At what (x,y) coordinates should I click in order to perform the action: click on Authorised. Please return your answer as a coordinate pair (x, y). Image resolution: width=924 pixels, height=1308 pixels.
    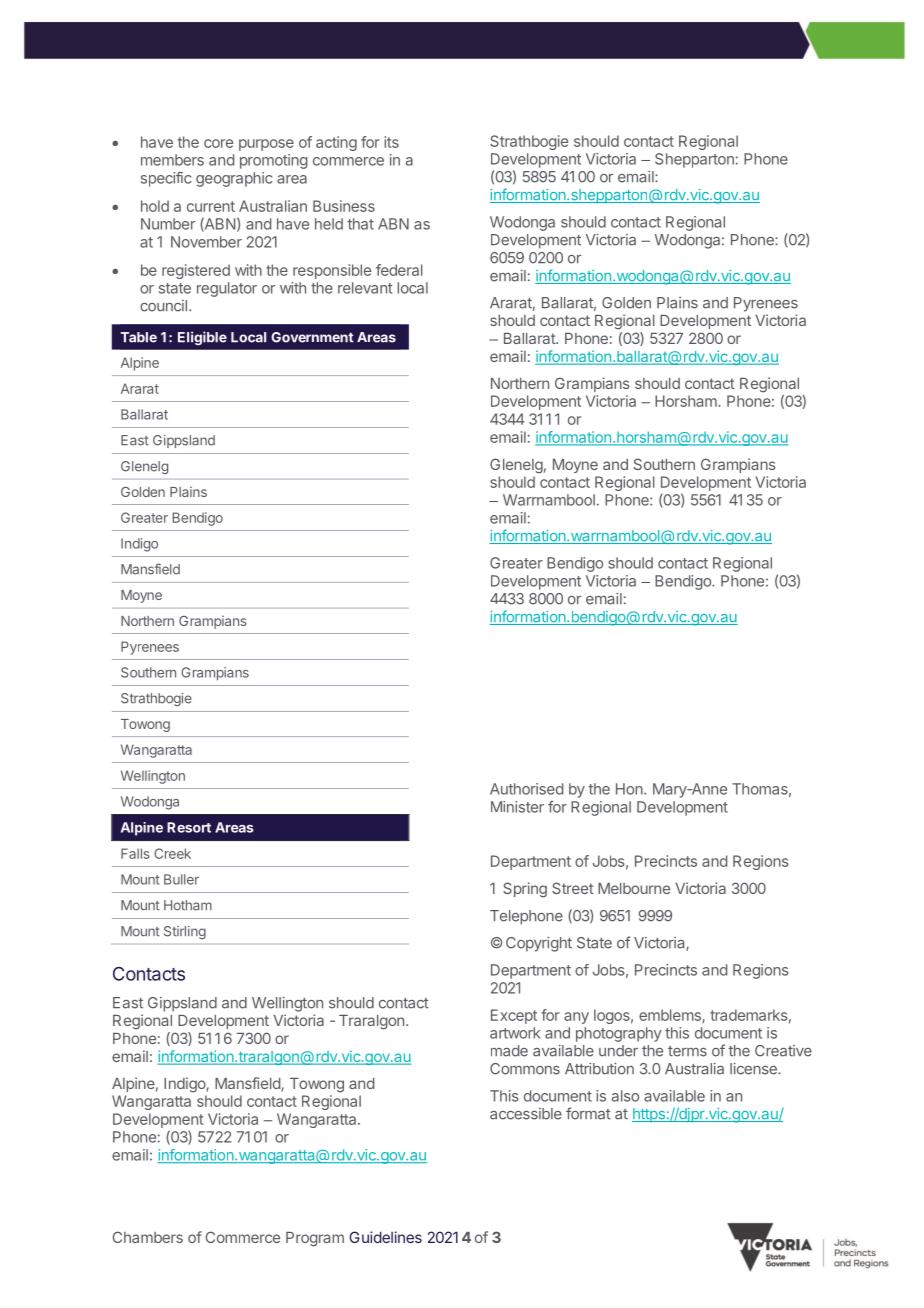
    Looking at the image, I should click on (526, 789).
